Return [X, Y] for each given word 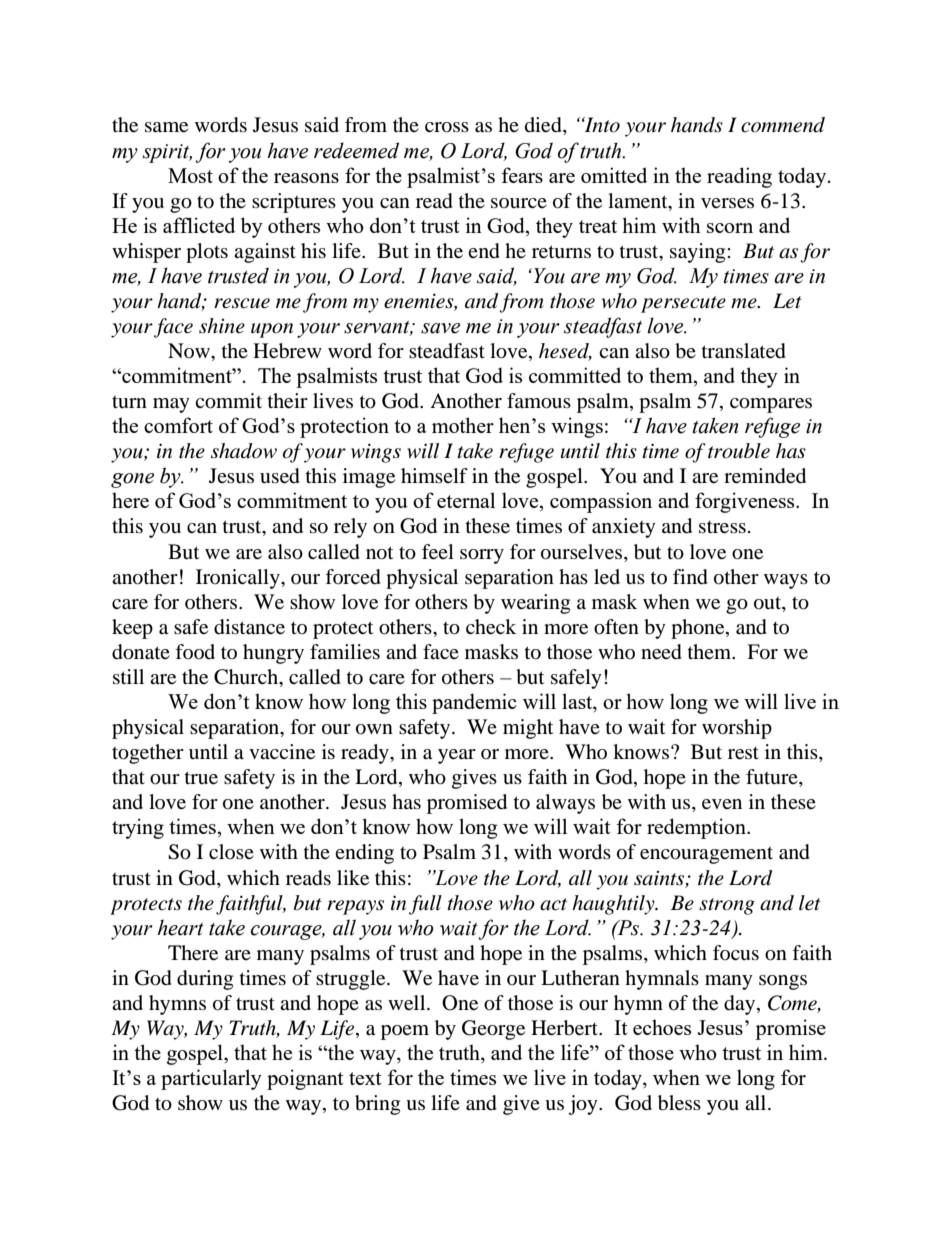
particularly [211, 1079]
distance [249, 627]
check [491, 627]
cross [447, 127]
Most [190, 175]
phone [699, 629]
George [493, 1030]
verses [727, 203]
